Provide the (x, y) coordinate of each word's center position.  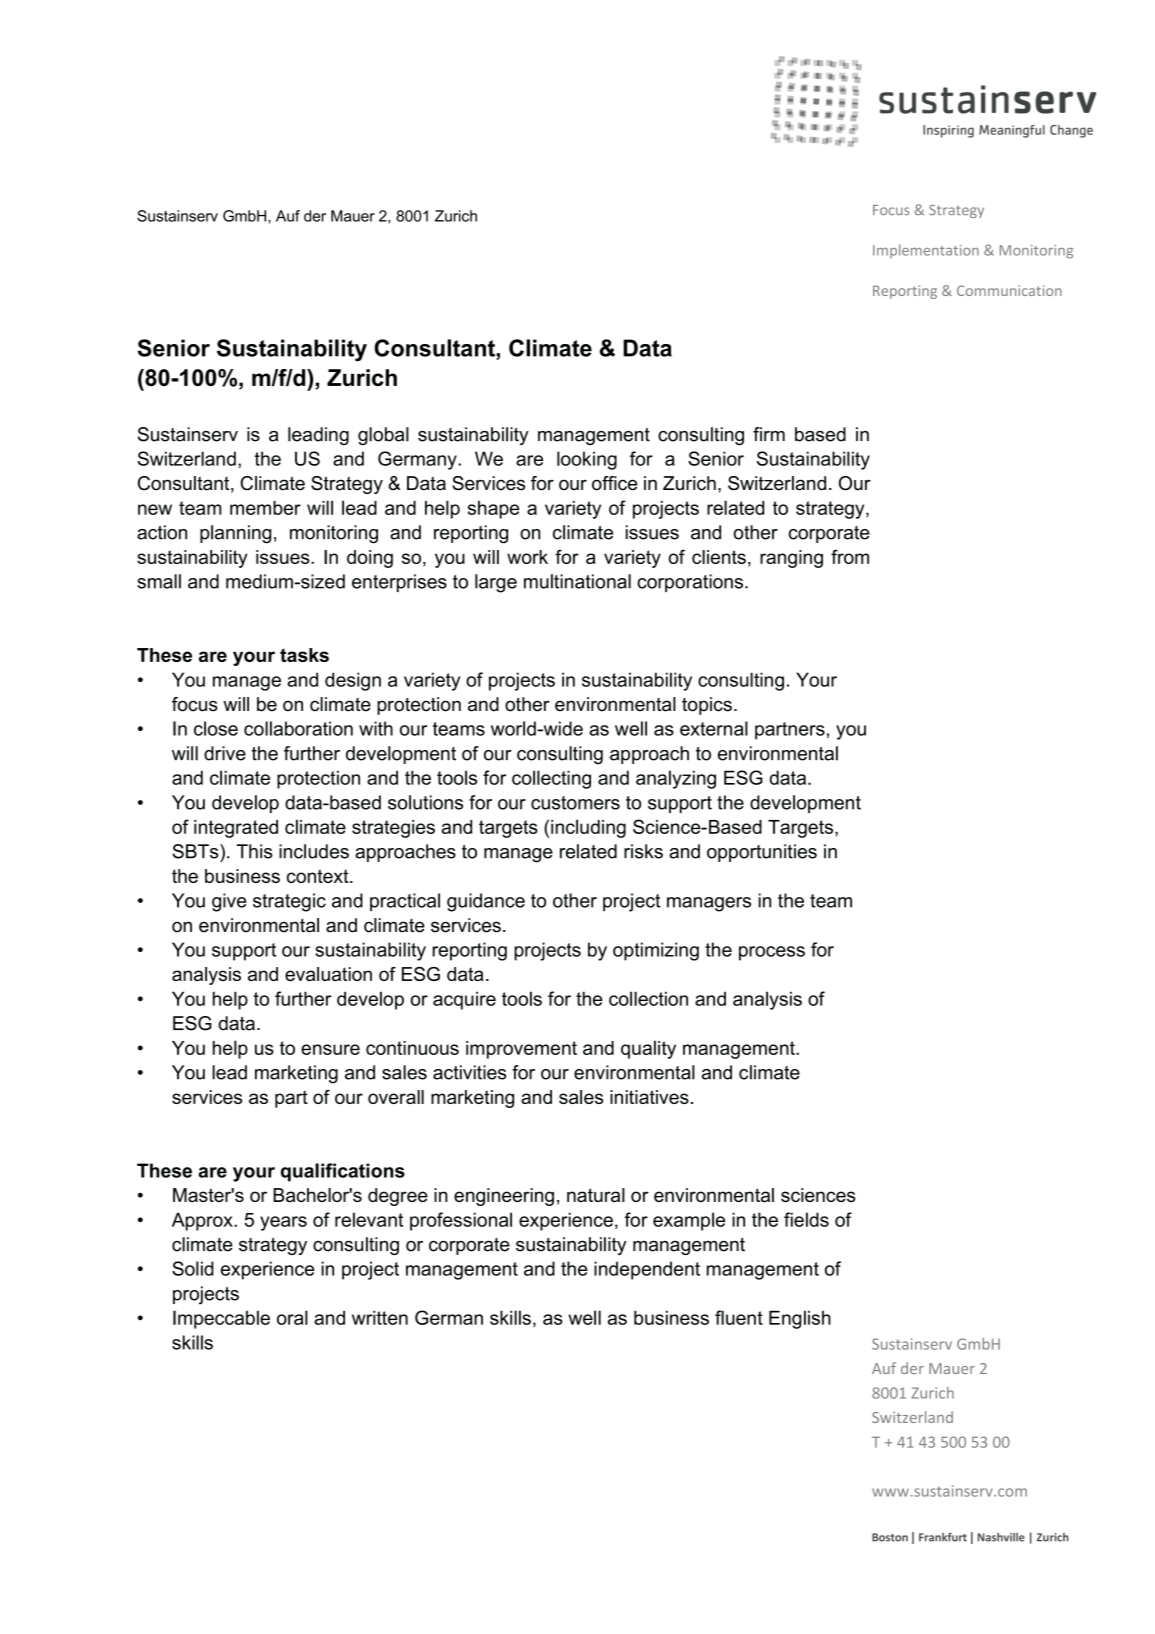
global (383, 436)
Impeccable (221, 1319)
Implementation (926, 251)
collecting (551, 779)
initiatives (649, 1097)
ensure (330, 1049)
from (850, 556)
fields (806, 1219)
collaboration (298, 728)
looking (587, 460)
